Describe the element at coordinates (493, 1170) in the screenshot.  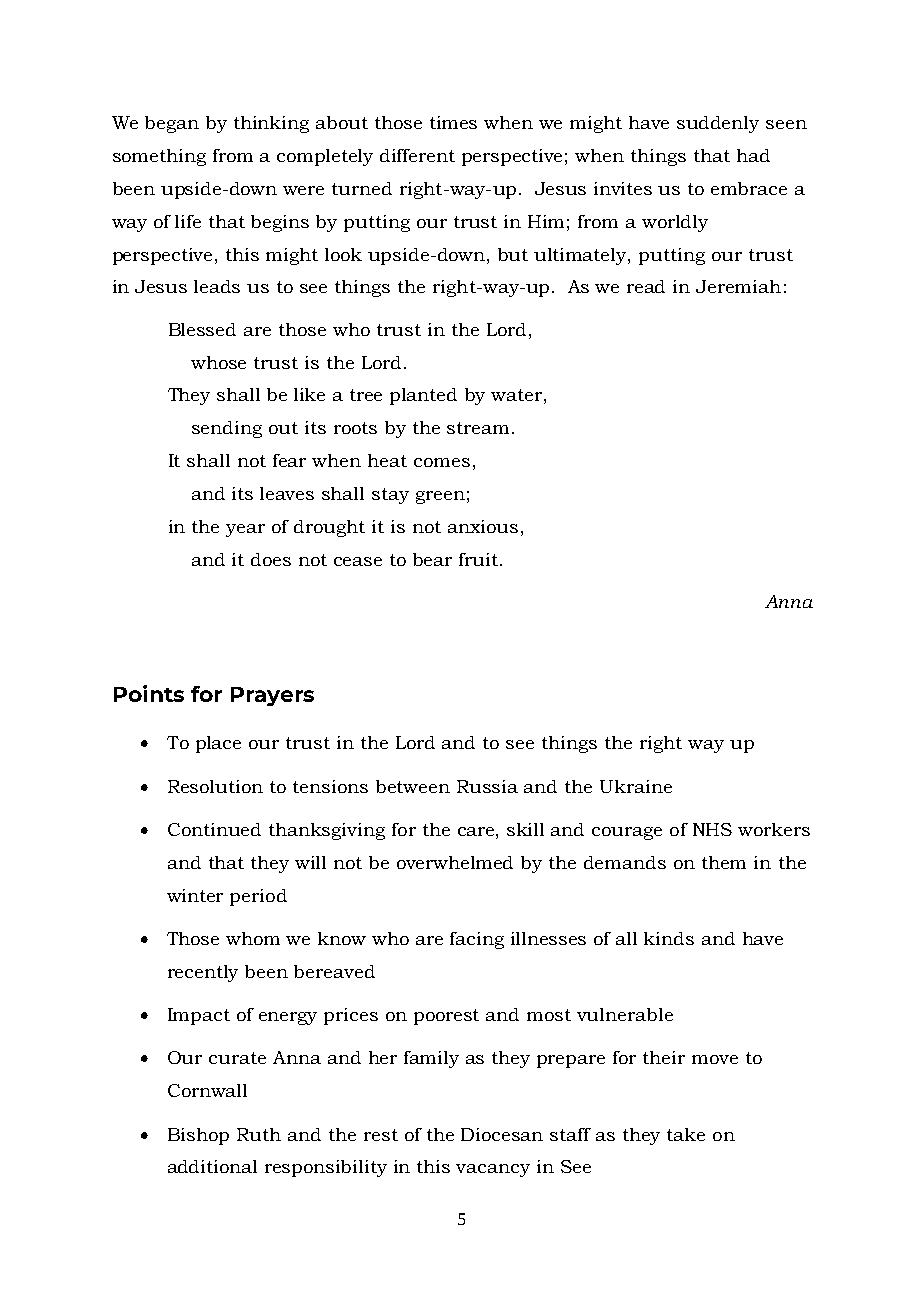
I see `vacancy` at that location.
